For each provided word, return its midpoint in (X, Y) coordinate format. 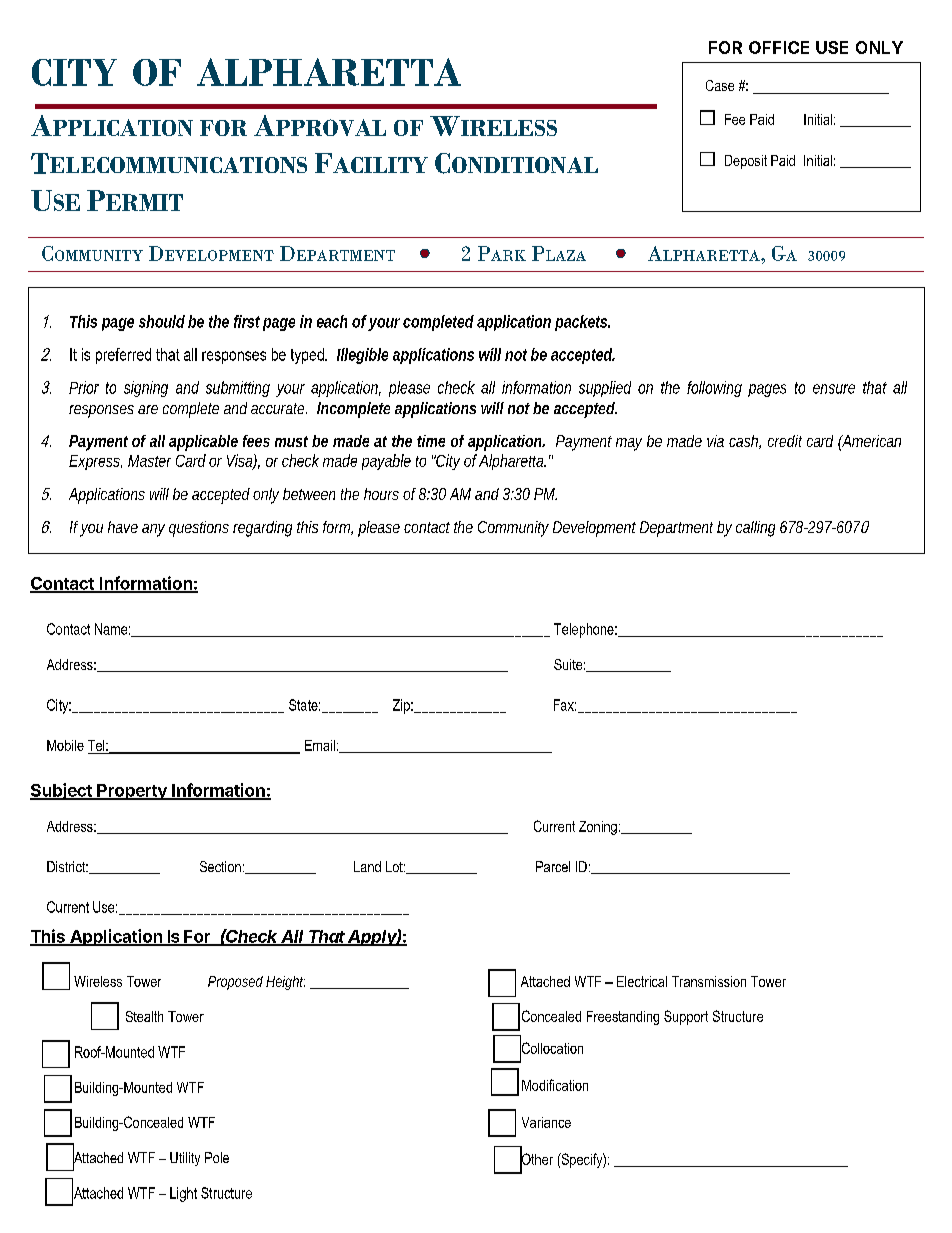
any (153, 530)
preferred (123, 356)
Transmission (709, 981)
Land (367, 866)
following (714, 389)
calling (755, 529)
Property (132, 792)
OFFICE (779, 47)
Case (720, 85)
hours (381, 494)
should (162, 321)
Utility (185, 1159)
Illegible (362, 356)
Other (536, 1159)
